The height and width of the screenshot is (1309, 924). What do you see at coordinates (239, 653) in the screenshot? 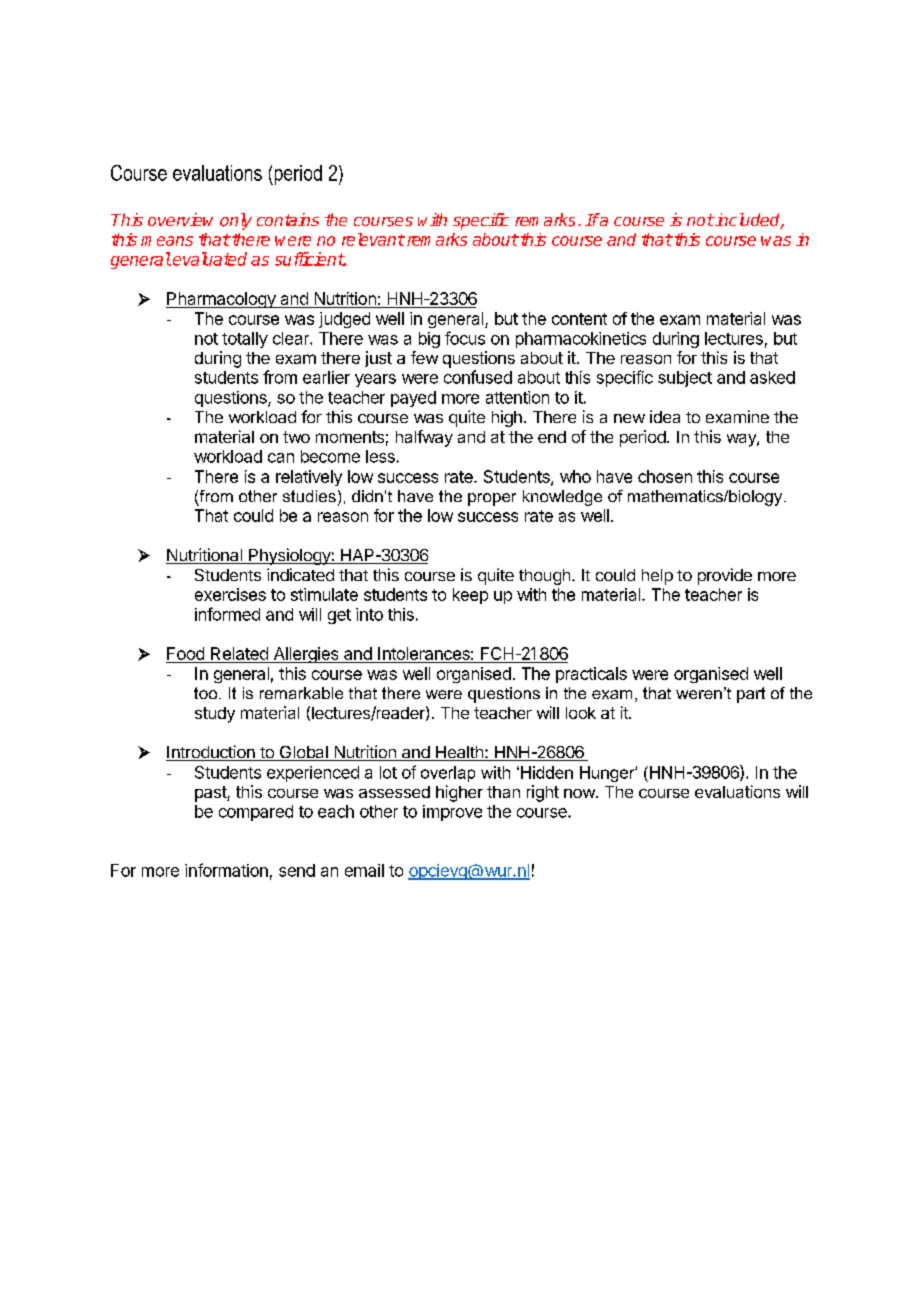
I see `Related` at bounding box center [239, 653].
